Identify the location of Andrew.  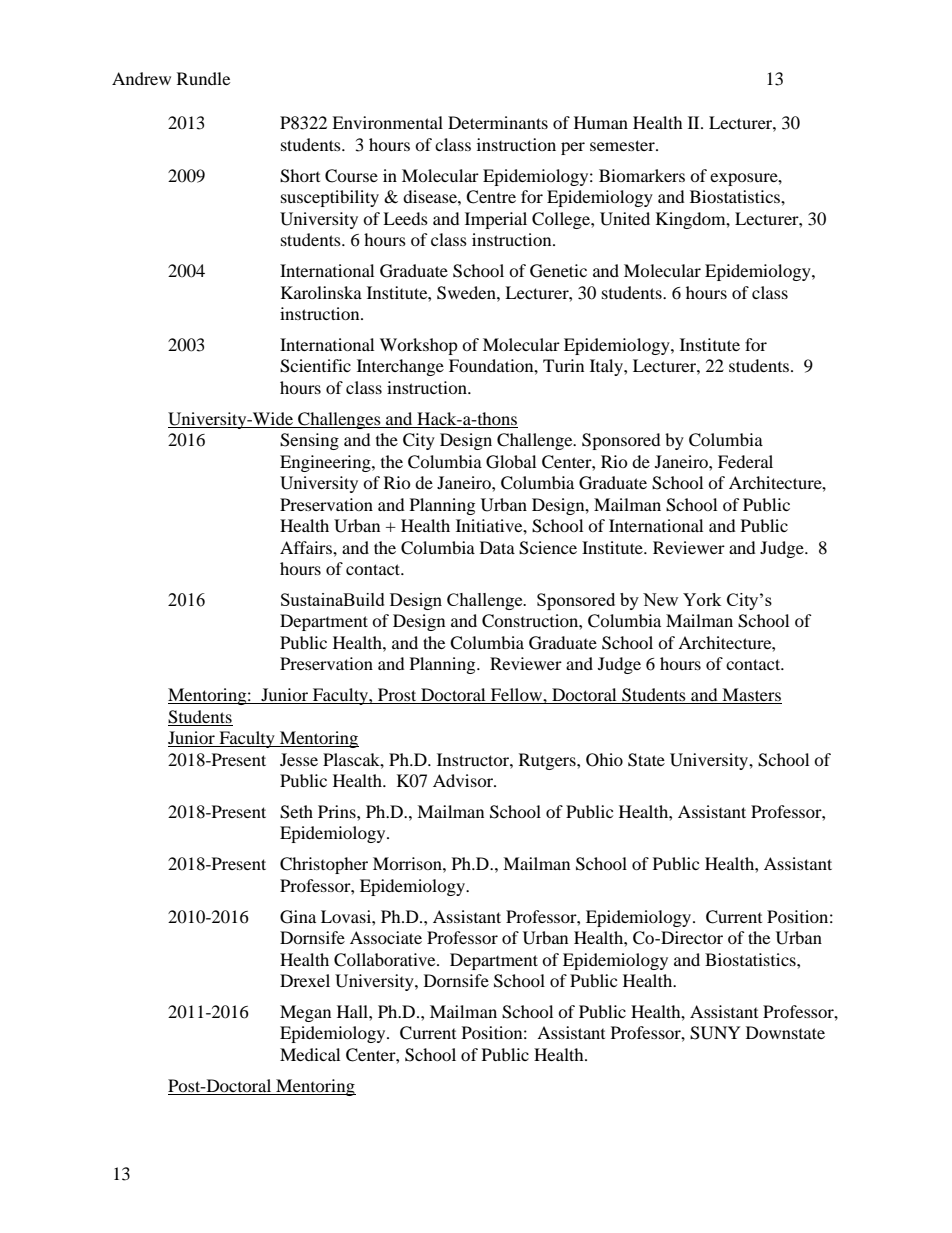
(141, 78).
